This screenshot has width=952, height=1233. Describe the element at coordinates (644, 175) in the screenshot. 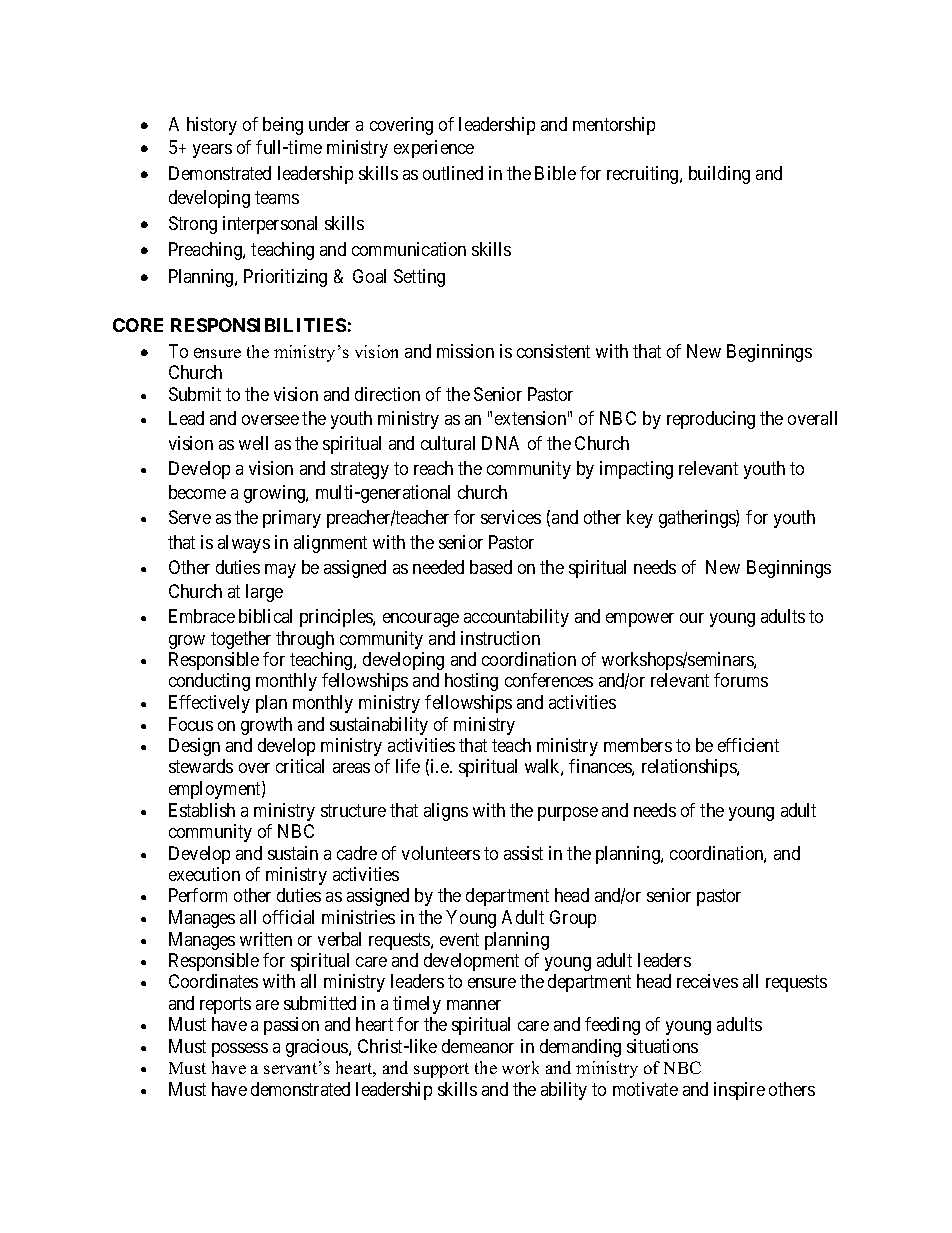

I see `recruiting` at that location.
